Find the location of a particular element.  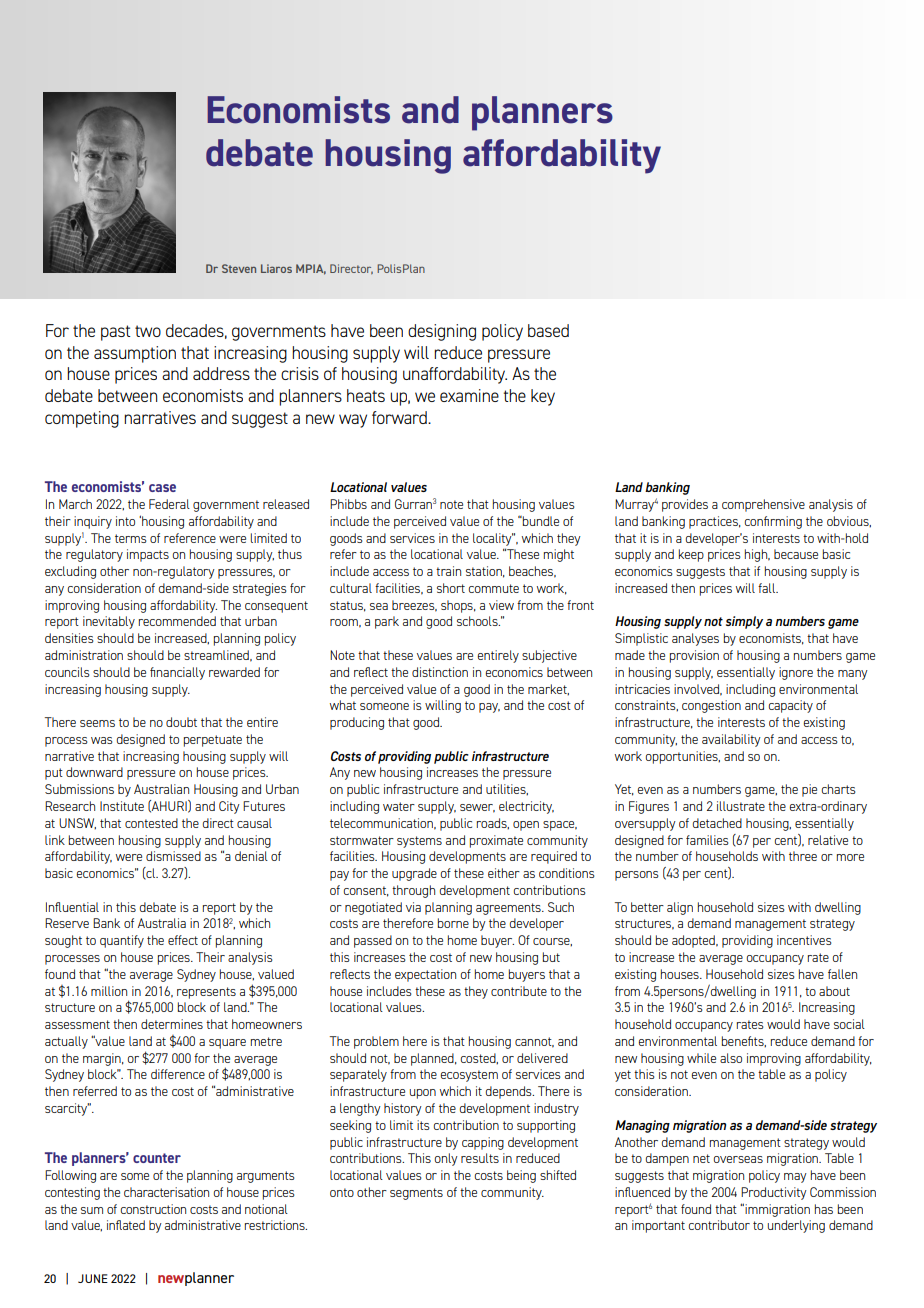

segments is located at coordinates (416, 1194).
